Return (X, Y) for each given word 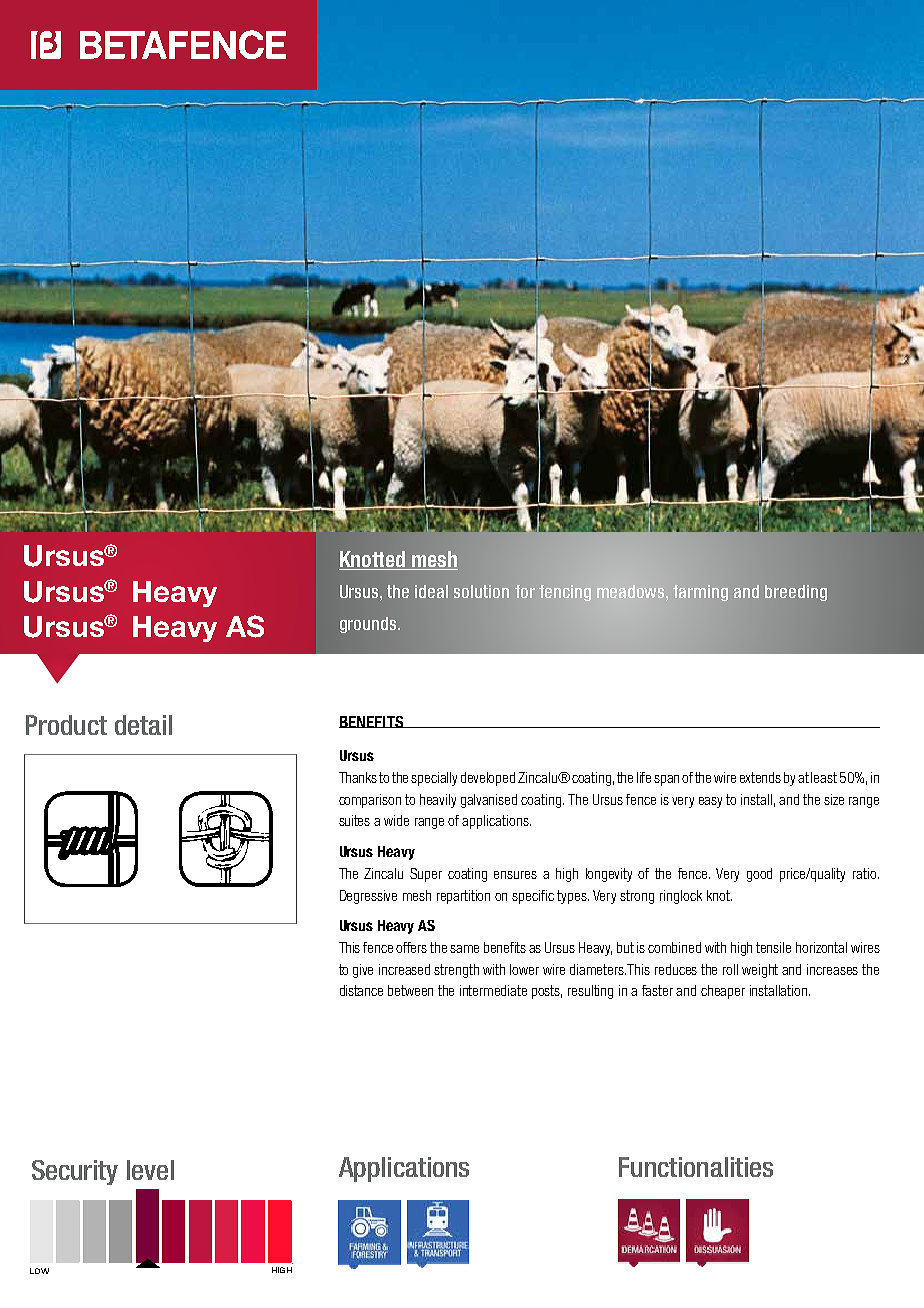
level (150, 1170)
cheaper (723, 992)
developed (488, 779)
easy (710, 802)
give (363, 971)
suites (354, 820)
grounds (369, 625)
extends (760, 777)
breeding (796, 593)
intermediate (493, 990)
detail (143, 725)
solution (481, 591)
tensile (773, 947)
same (464, 949)
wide (396, 820)
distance (361, 990)
